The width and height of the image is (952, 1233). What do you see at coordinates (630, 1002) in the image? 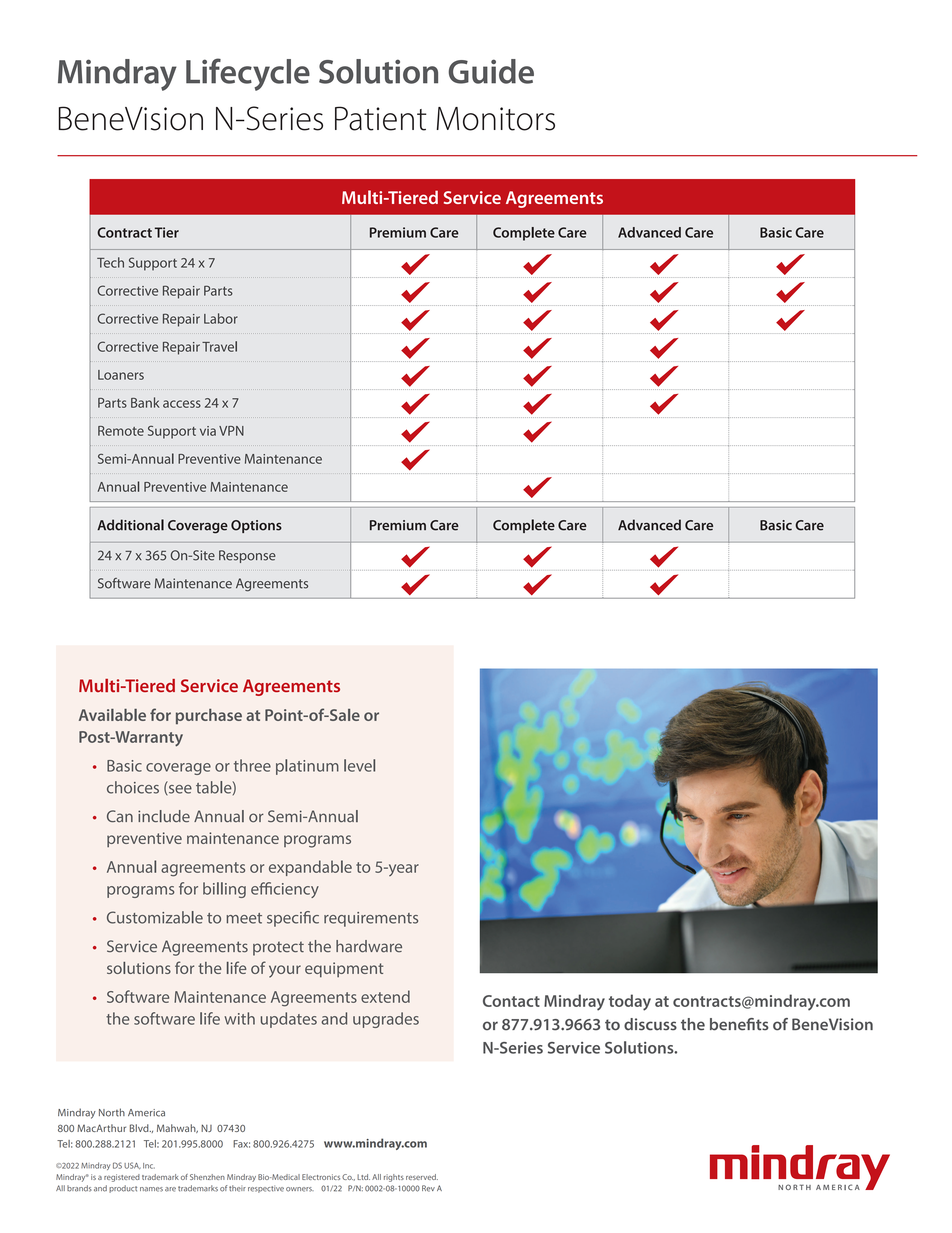
I see `today` at bounding box center [630, 1002].
